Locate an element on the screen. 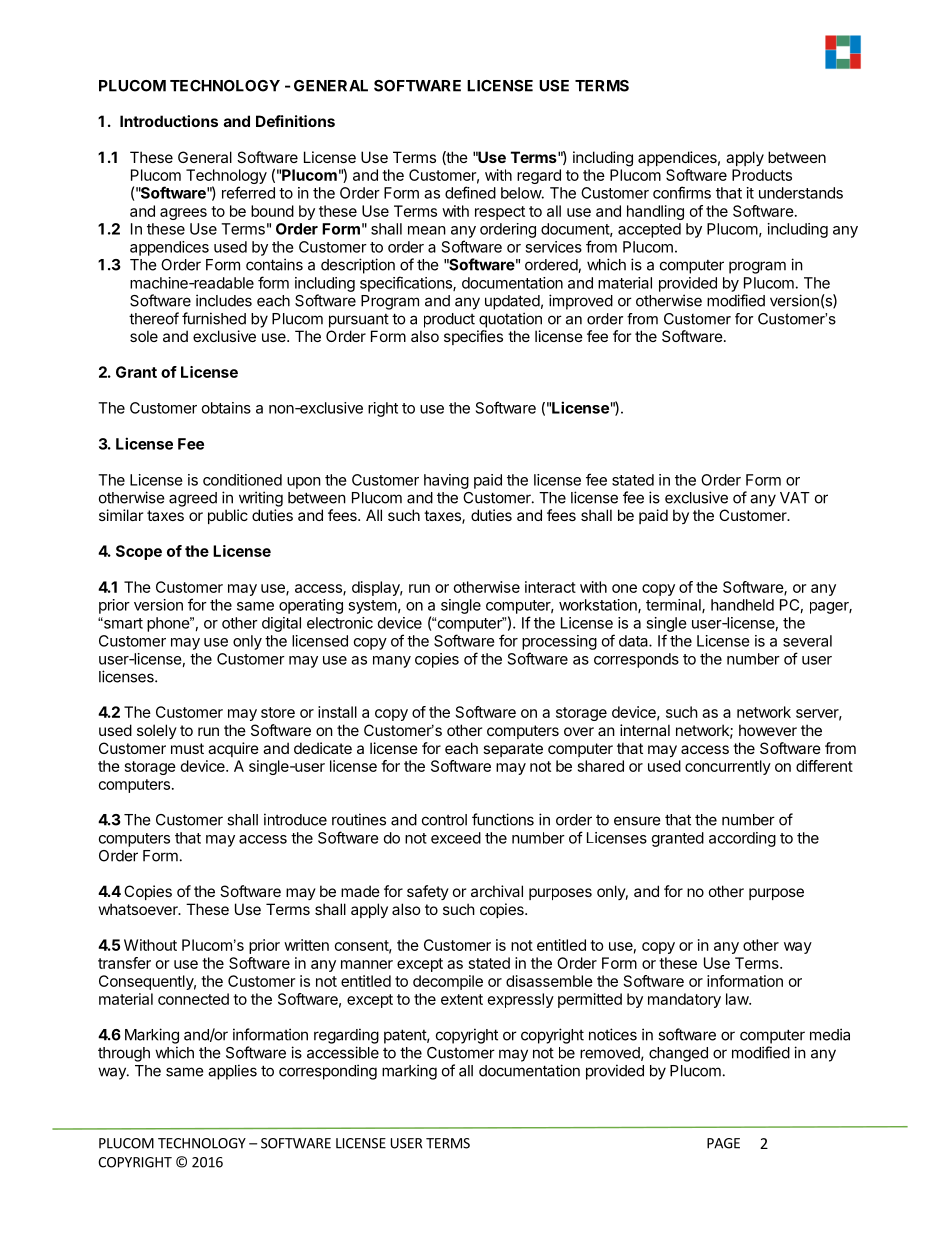  extent is located at coordinates (462, 999).
